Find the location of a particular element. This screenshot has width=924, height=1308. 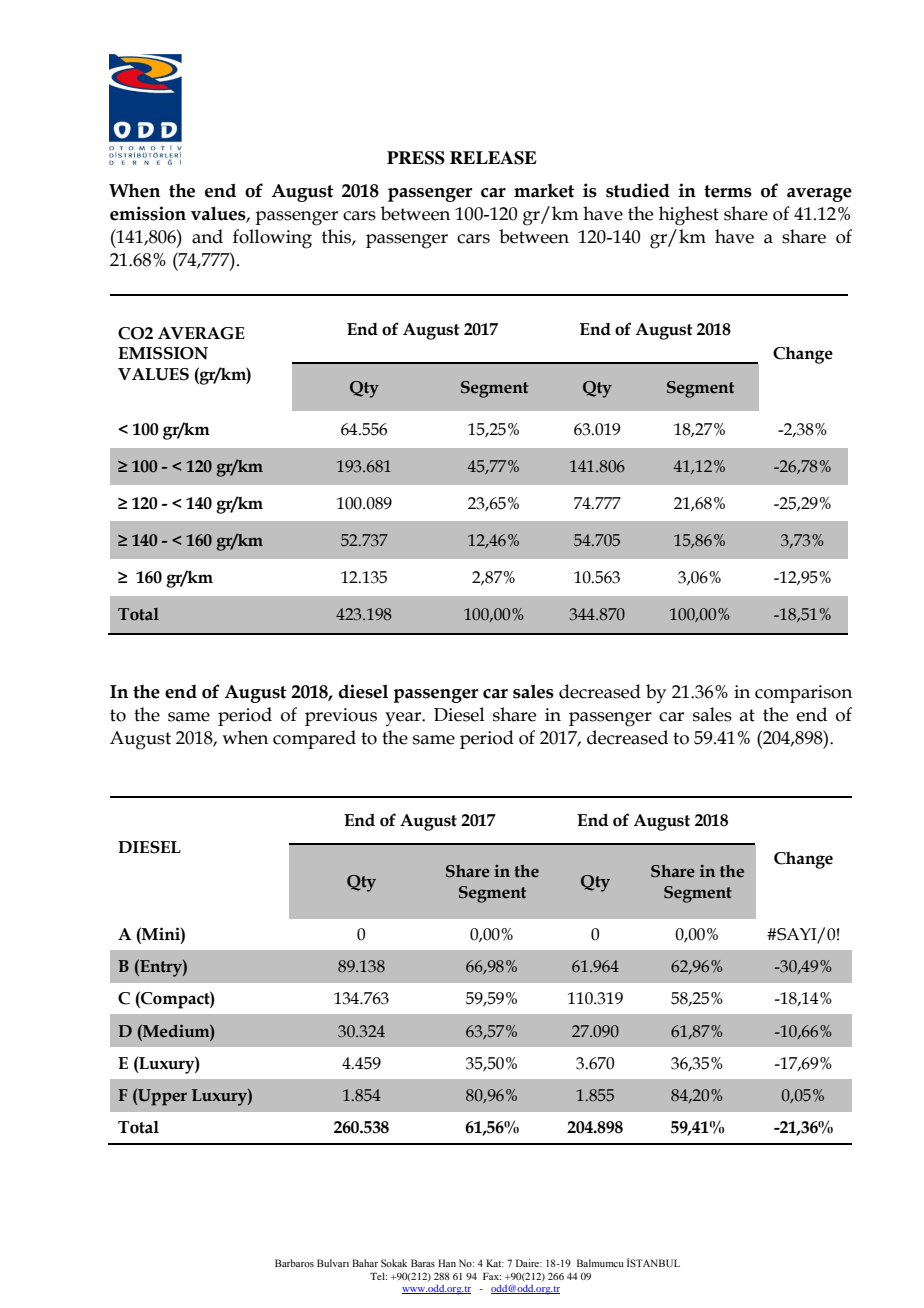

terms is located at coordinates (728, 191).
